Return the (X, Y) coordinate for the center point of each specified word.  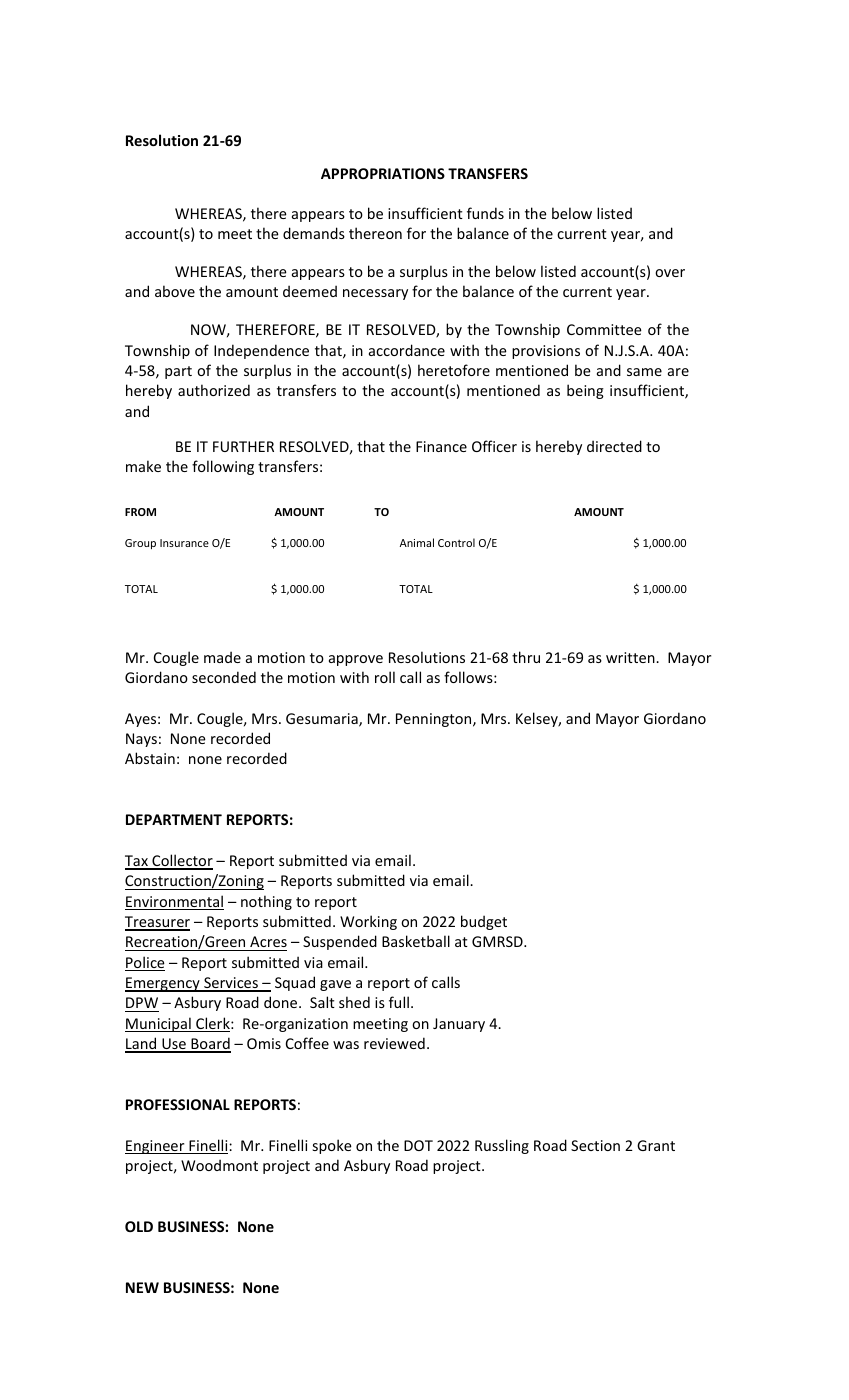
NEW (142, 1287)
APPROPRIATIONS (383, 173)
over (670, 273)
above (175, 291)
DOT (418, 1145)
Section (595, 1145)
